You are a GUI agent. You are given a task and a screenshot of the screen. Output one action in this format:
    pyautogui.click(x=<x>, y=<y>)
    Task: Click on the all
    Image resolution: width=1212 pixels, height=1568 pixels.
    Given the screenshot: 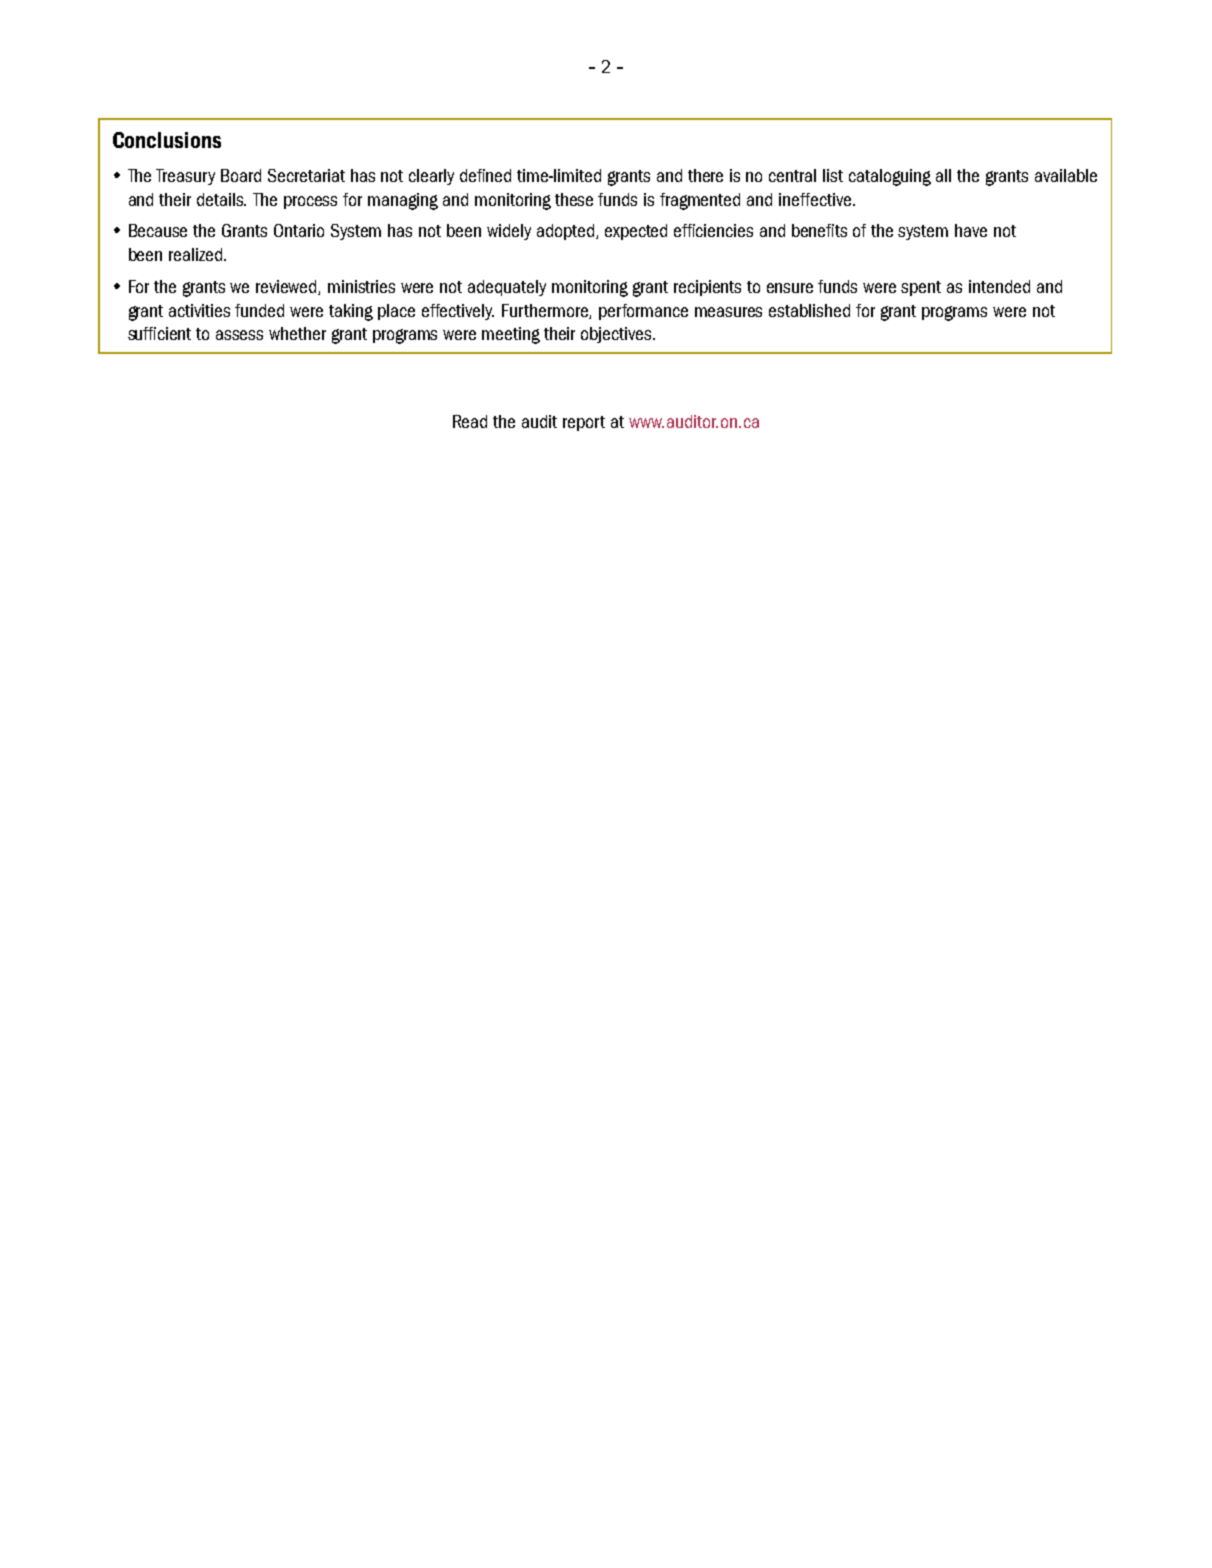 What is the action you would take?
    pyautogui.click(x=943, y=175)
